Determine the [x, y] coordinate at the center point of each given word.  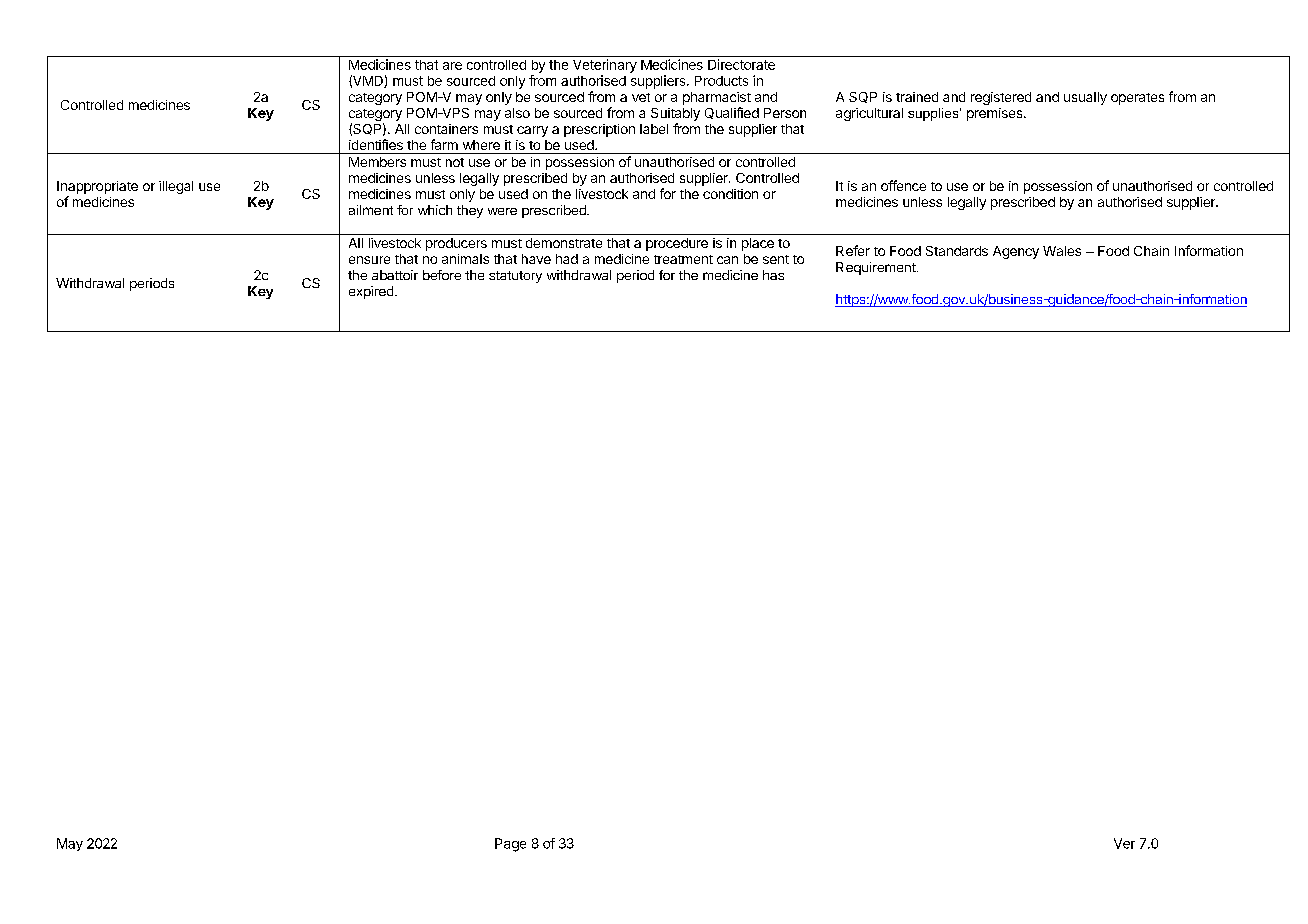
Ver [1124, 843]
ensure [369, 260]
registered [1001, 98]
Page [510, 845]
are [452, 66]
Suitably [675, 114]
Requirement [877, 268]
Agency [1016, 252]
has [773, 275]
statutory [515, 277]
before [442, 275]
